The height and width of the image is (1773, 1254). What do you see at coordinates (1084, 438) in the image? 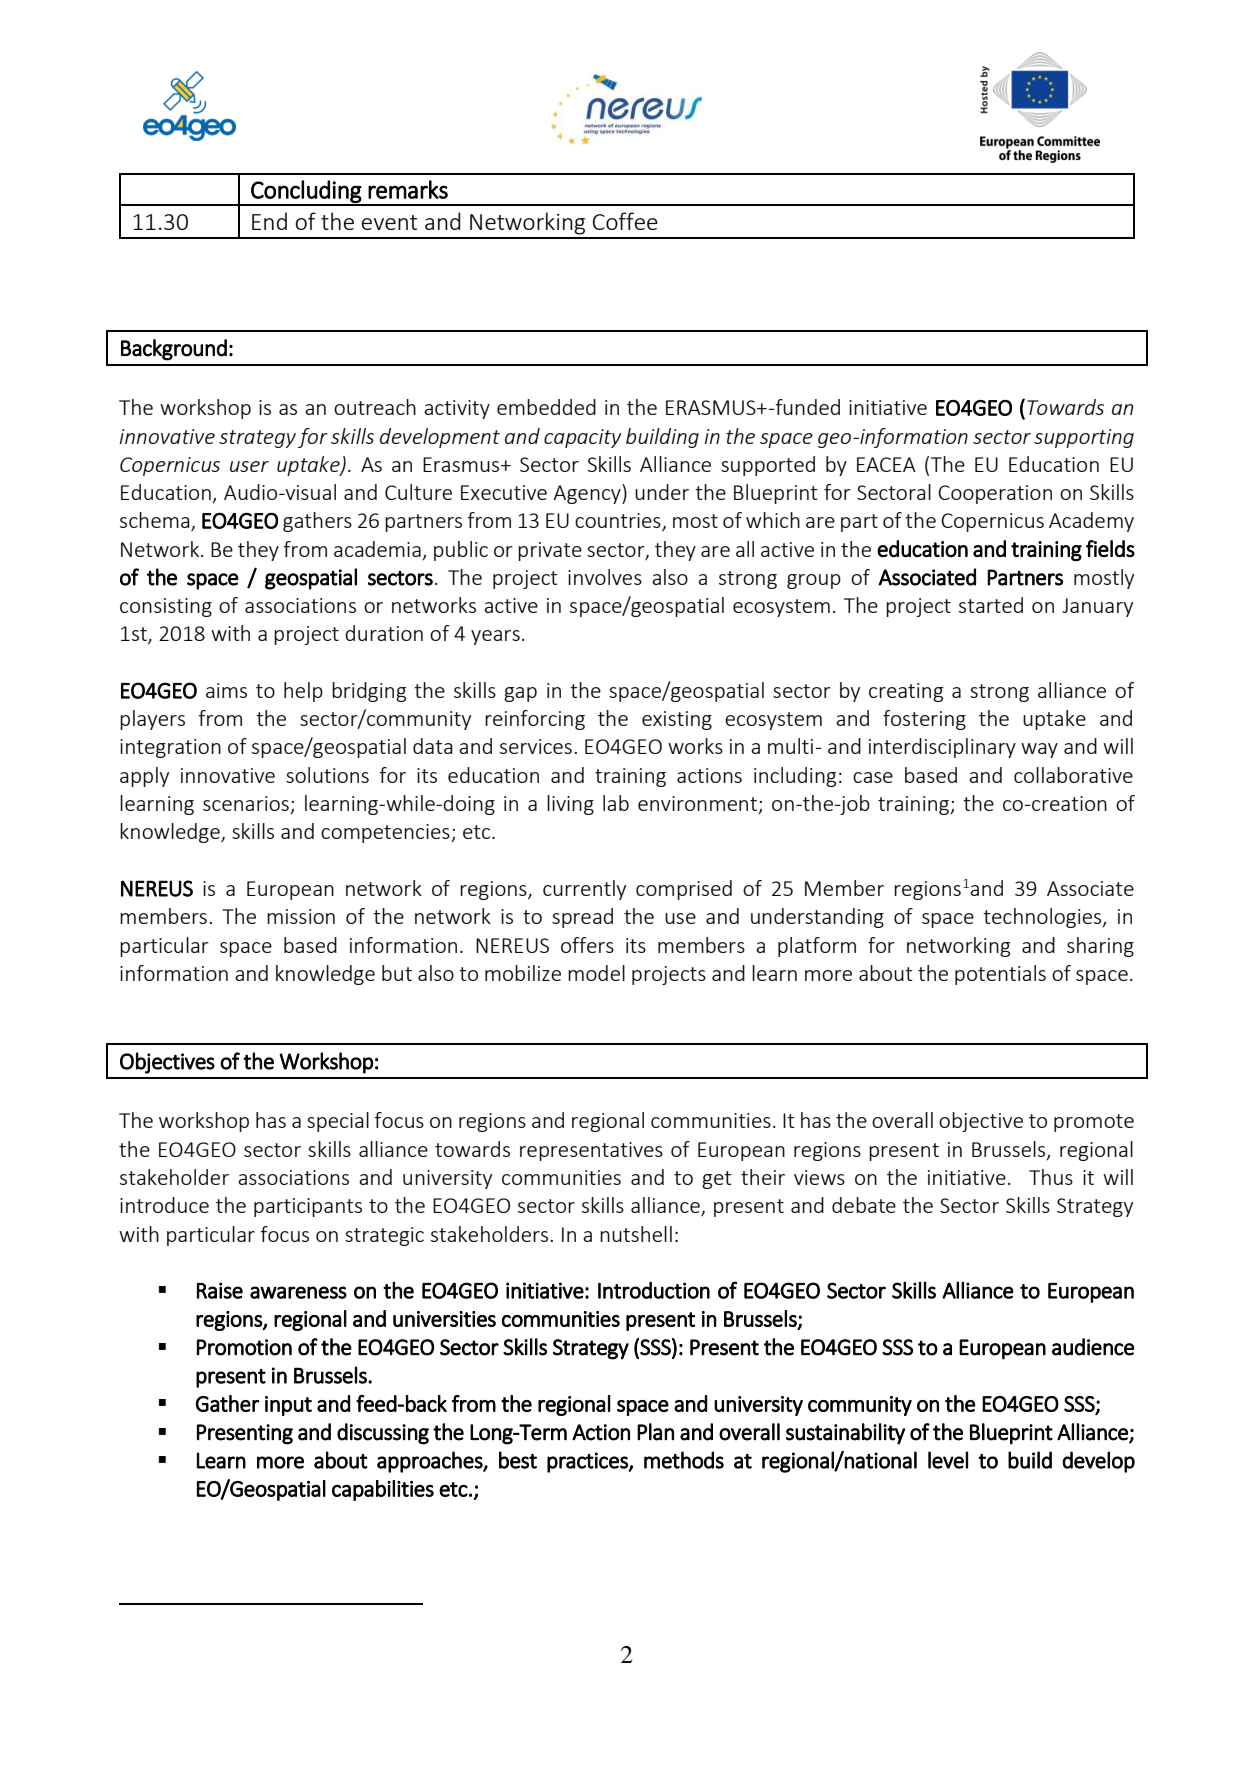
I see `supporting` at bounding box center [1084, 438].
